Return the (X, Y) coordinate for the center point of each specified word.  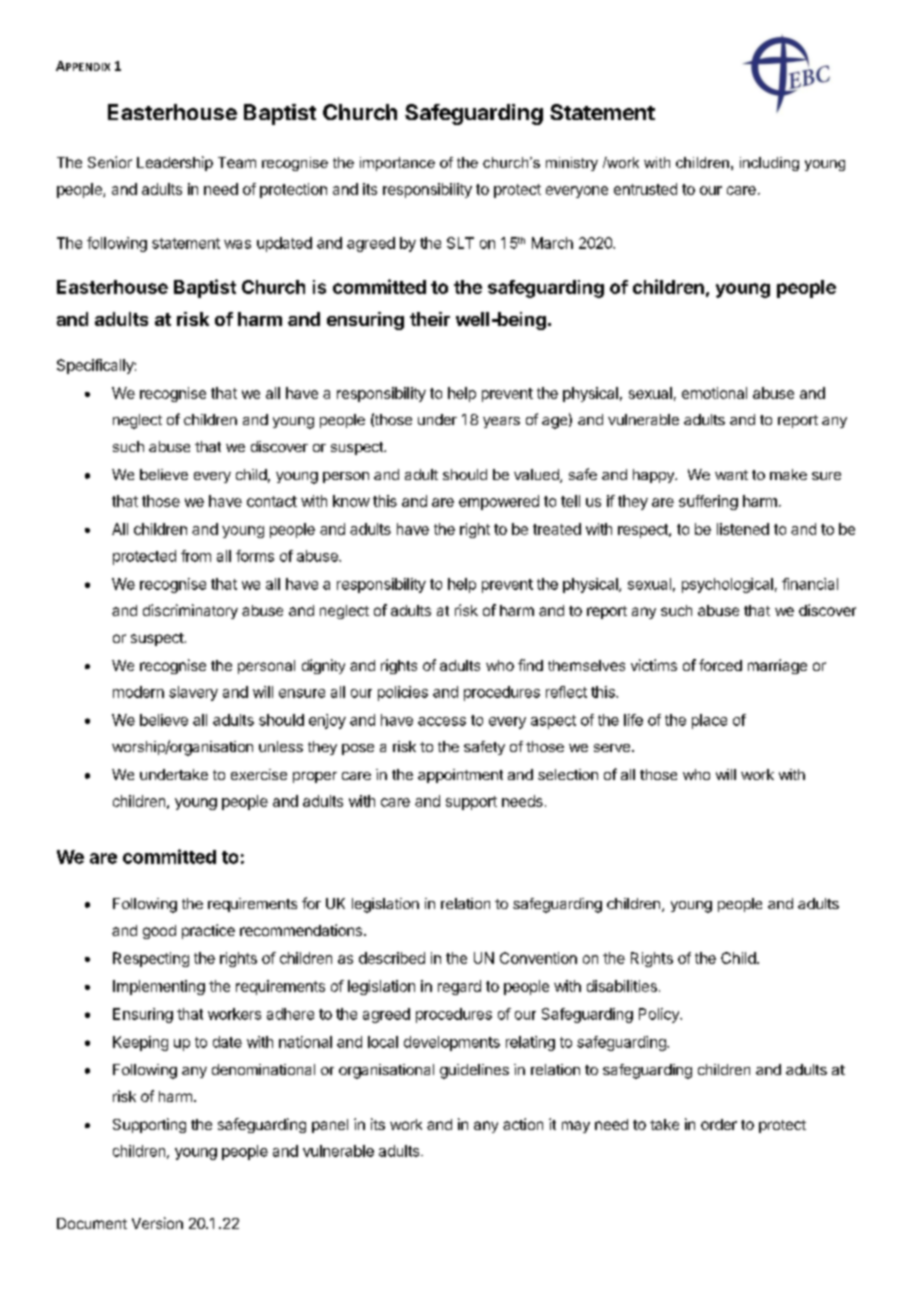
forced (720, 665)
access (442, 721)
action (523, 1124)
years (501, 422)
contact (272, 501)
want (731, 475)
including (769, 164)
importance (397, 164)
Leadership (175, 163)
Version (157, 1223)
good (159, 932)
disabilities (622, 986)
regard (459, 987)
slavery (193, 693)
